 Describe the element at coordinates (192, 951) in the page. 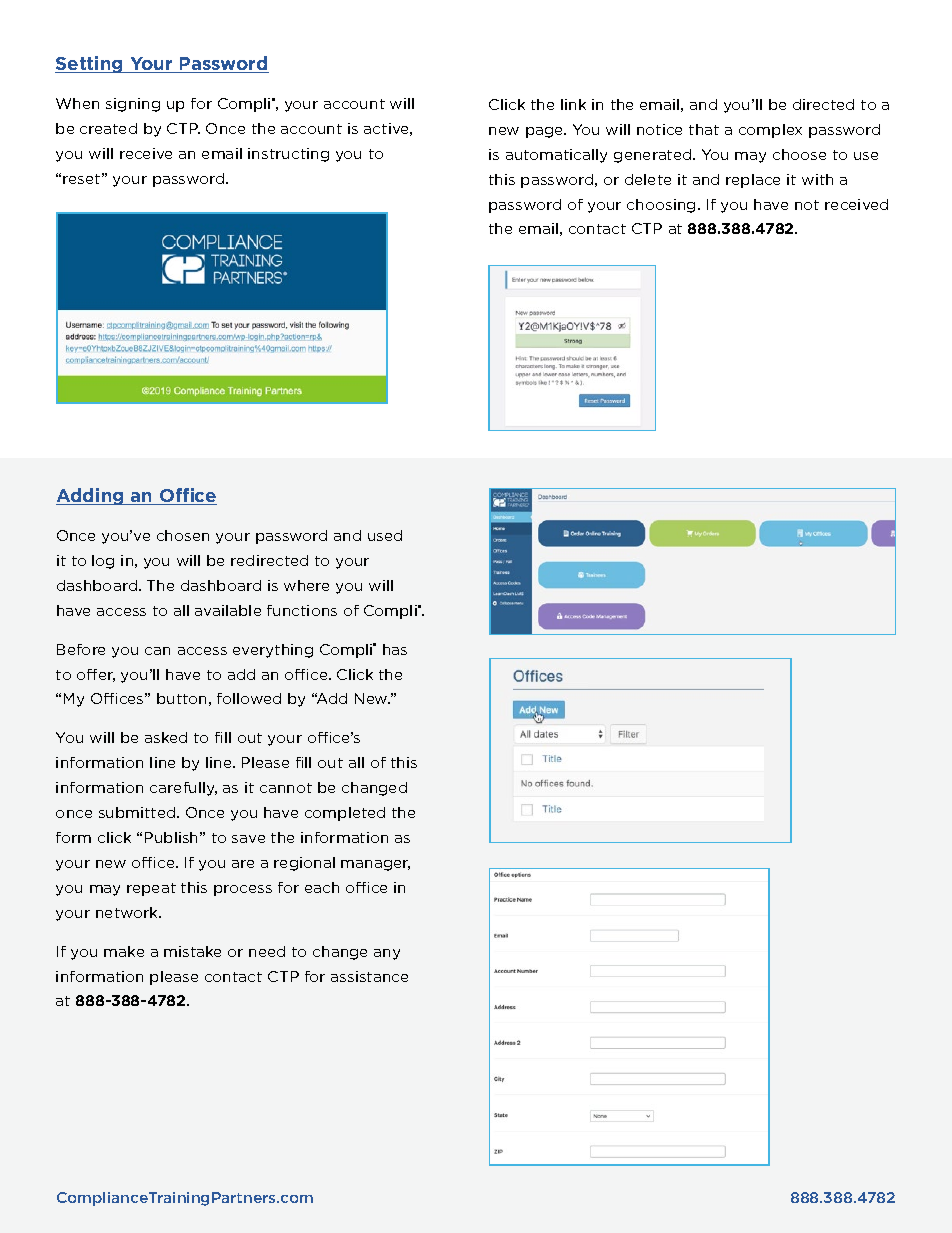

I see `mistake` at that location.
